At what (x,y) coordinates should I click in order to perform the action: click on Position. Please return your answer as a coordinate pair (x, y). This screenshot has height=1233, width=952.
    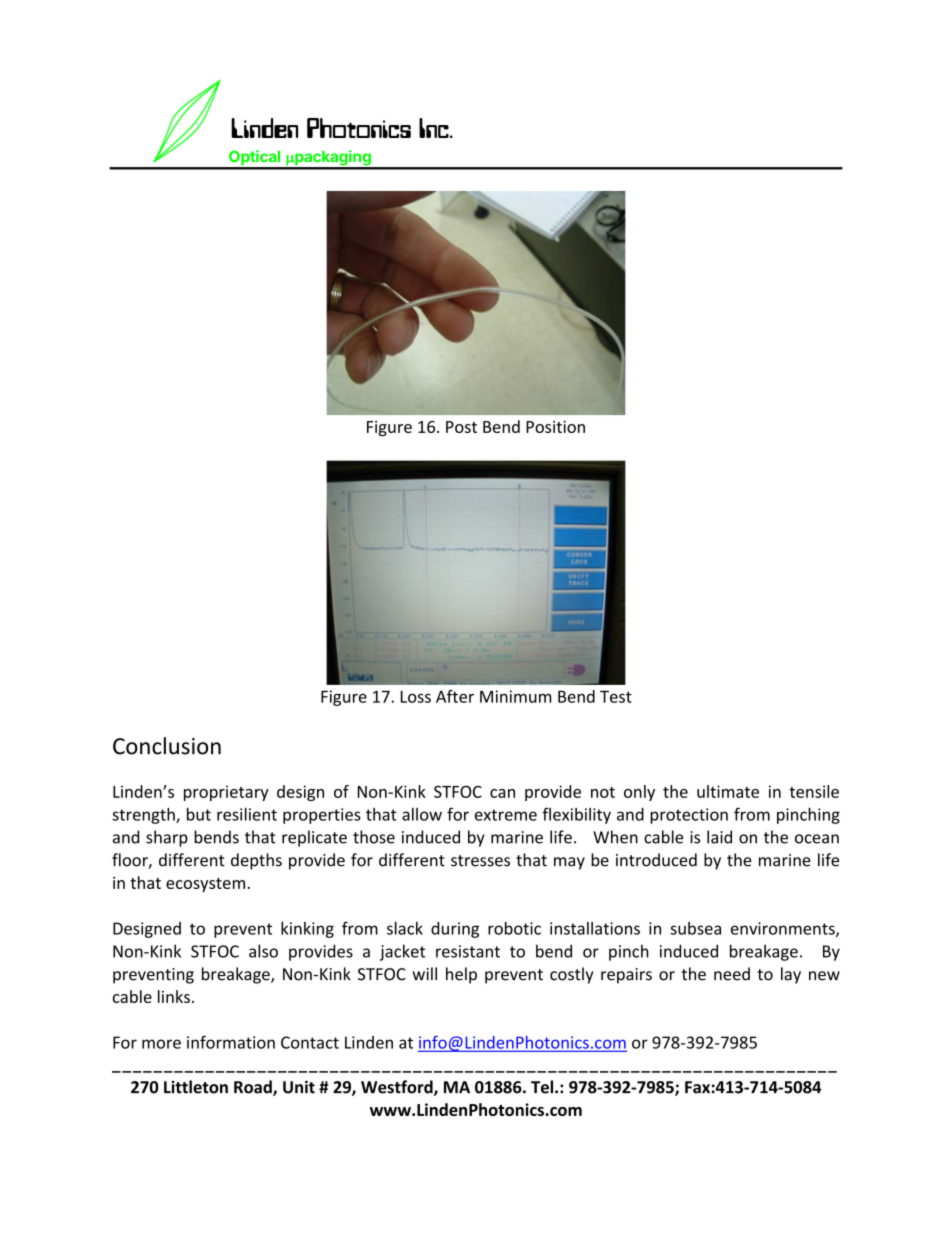
    Looking at the image, I should click on (555, 427).
